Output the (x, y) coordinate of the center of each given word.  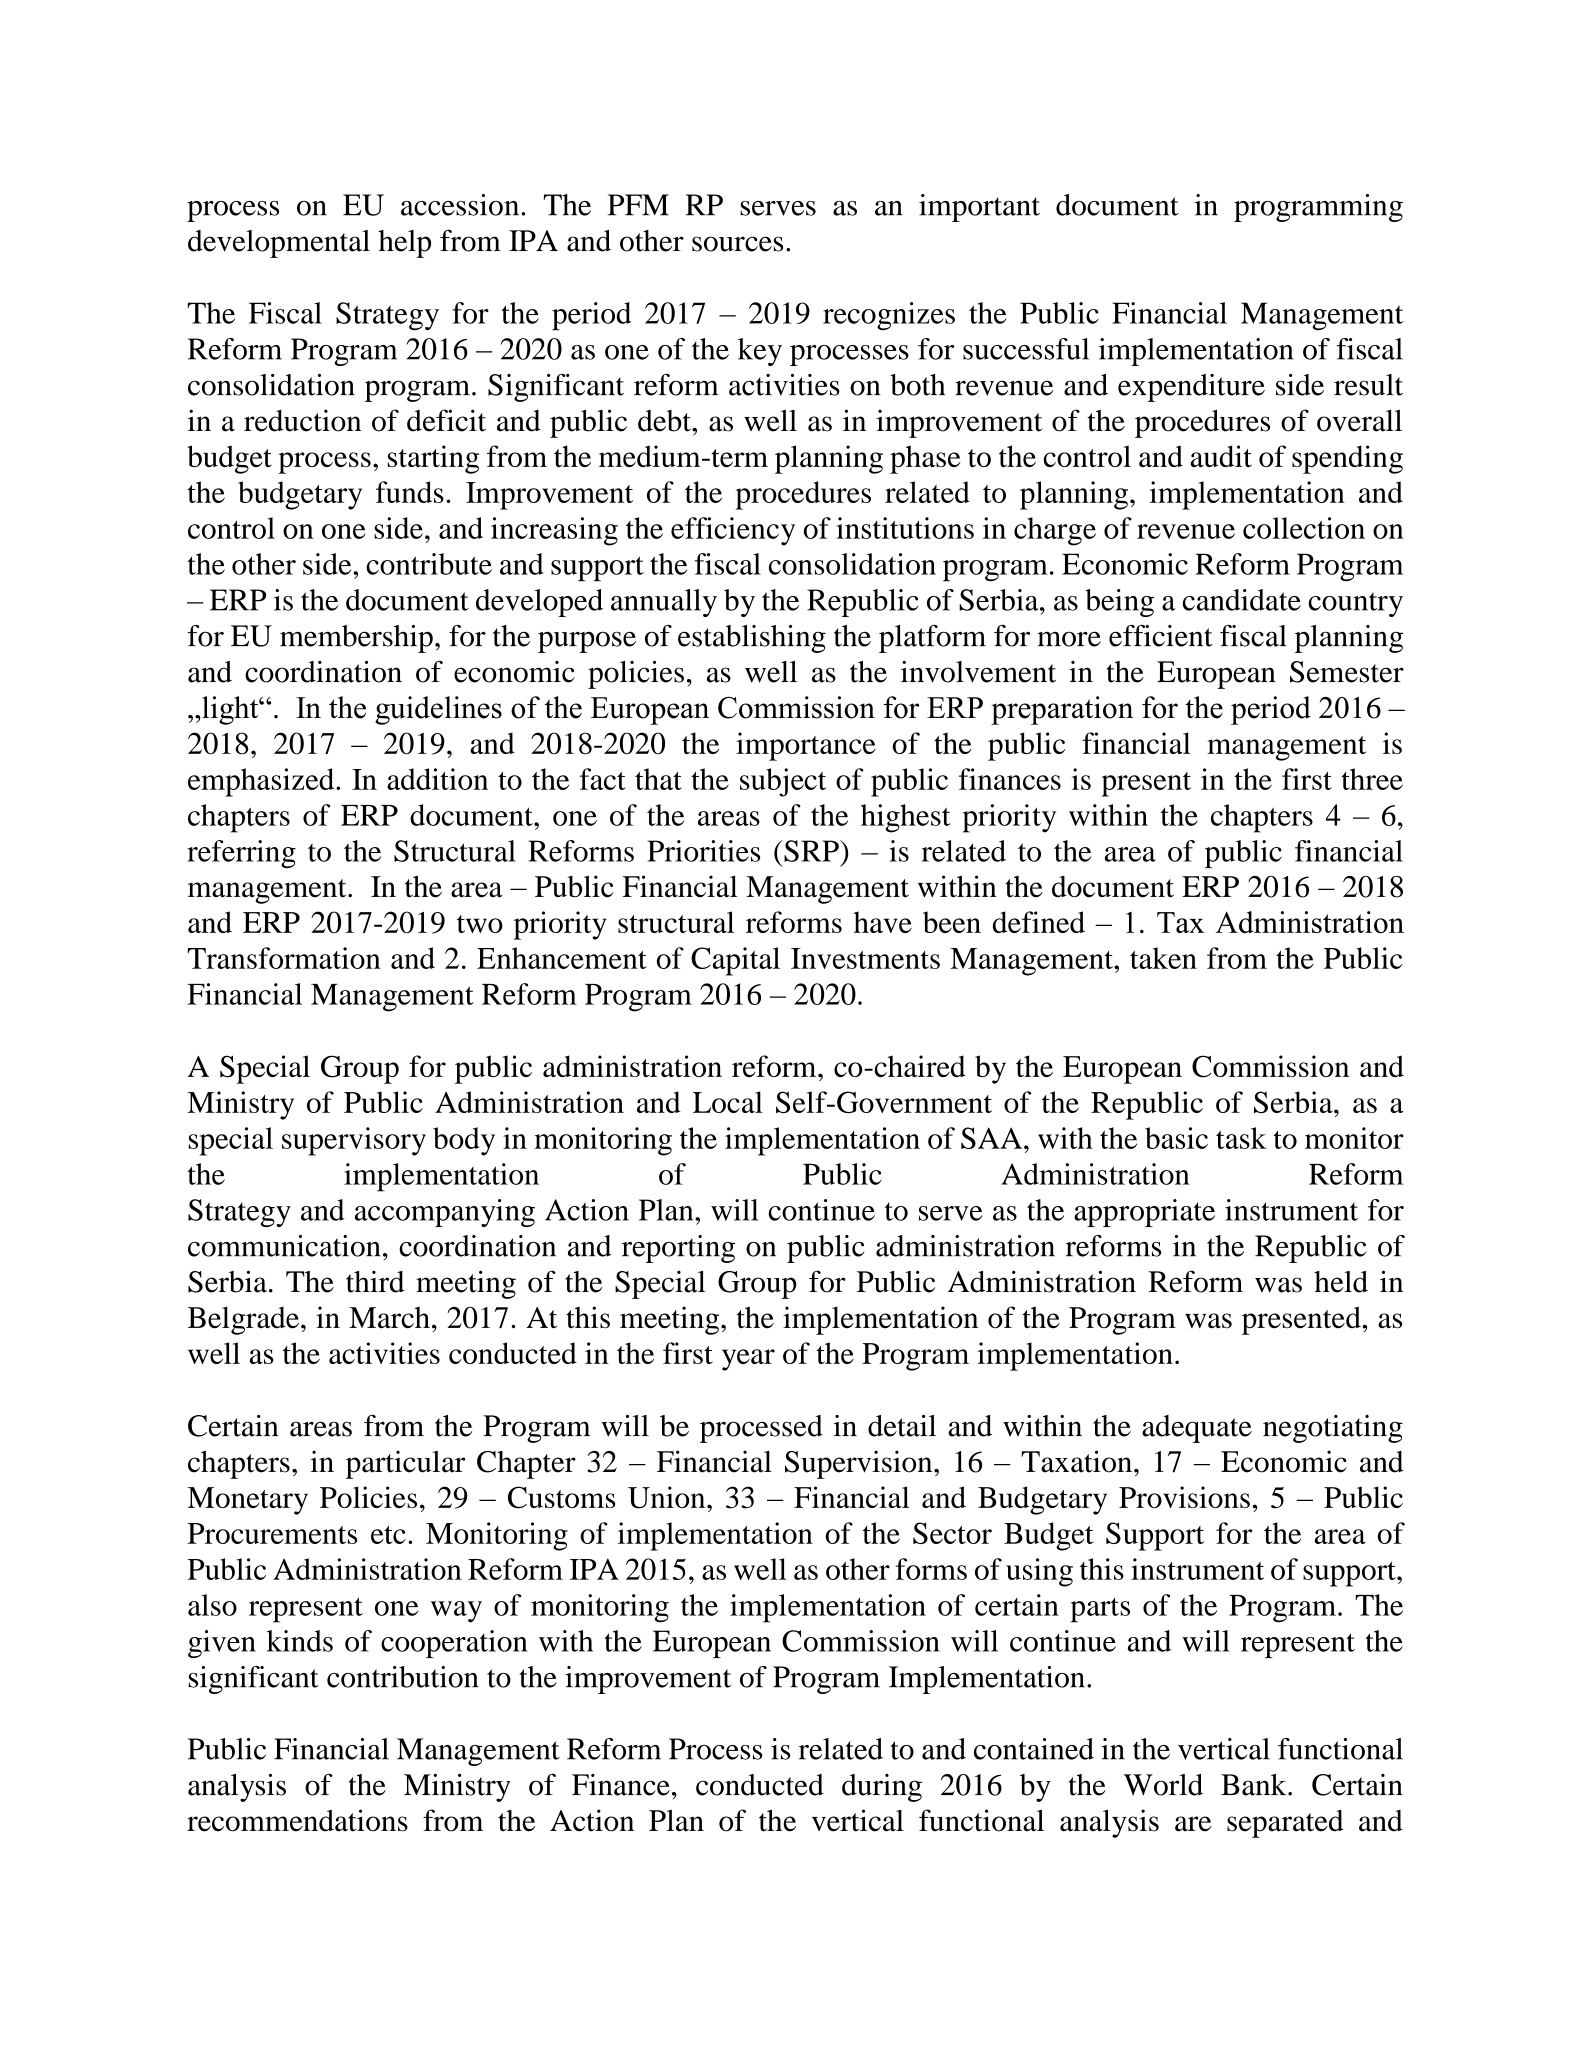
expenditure (1191, 388)
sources (737, 244)
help (404, 244)
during (882, 1788)
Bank (1255, 1785)
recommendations (297, 1820)
